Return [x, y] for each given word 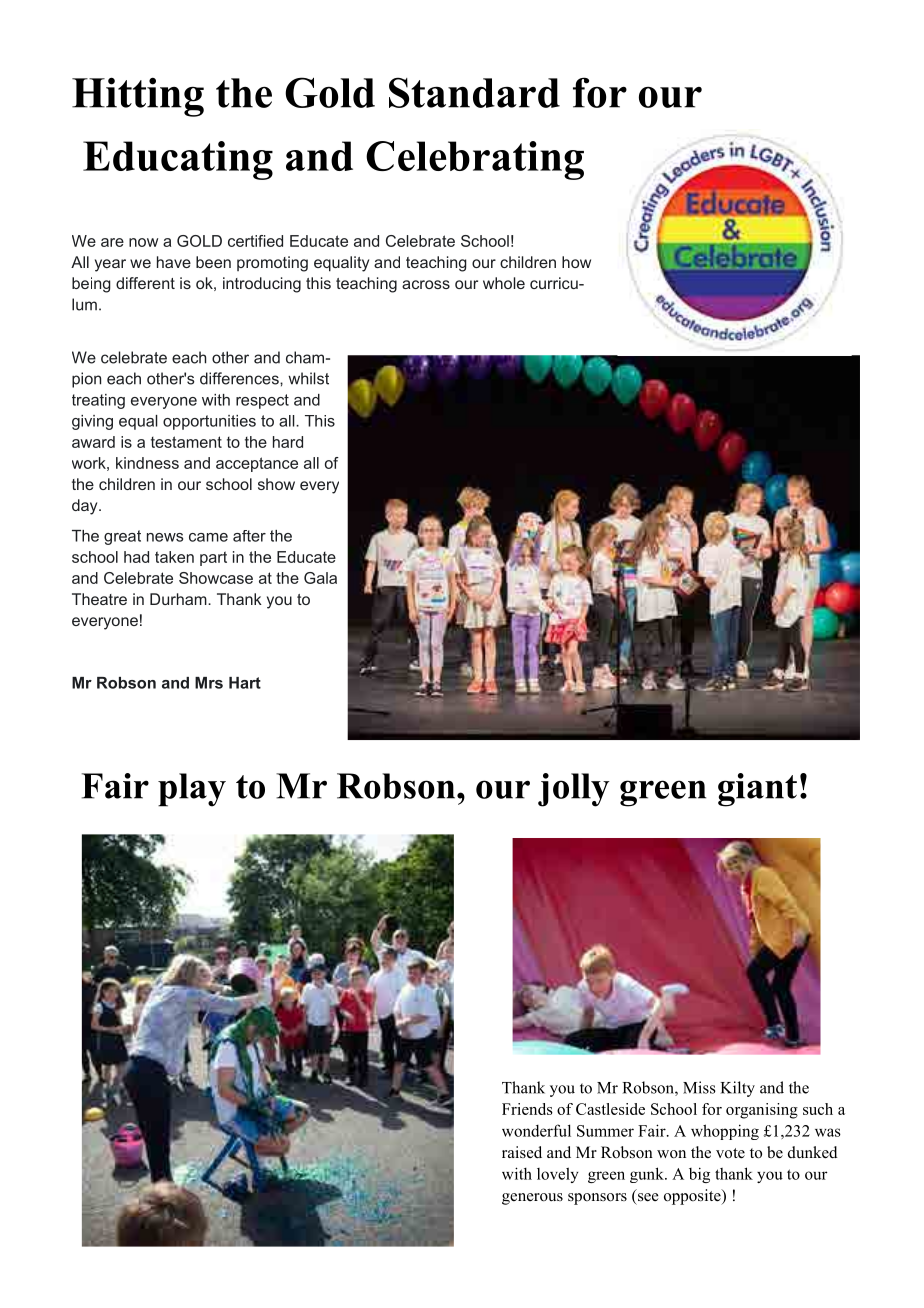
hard [288, 442]
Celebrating [475, 160]
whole [504, 283]
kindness [147, 463]
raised [522, 1152]
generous [532, 1199]
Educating [178, 160]
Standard [474, 92]
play [192, 790]
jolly [574, 790]
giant [757, 790]
